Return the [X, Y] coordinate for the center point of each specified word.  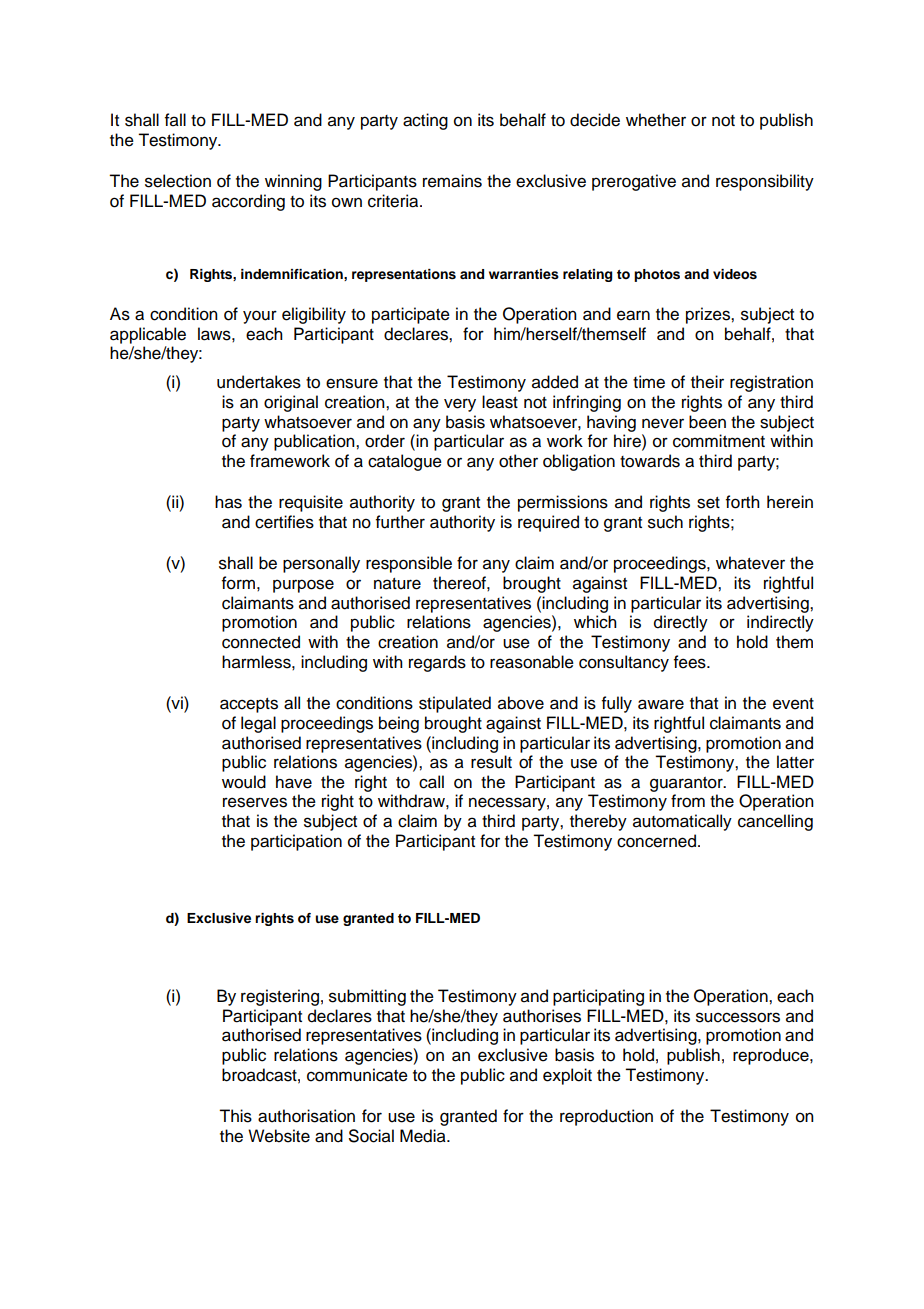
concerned [656, 841]
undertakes [259, 382]
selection [178, 181]
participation [296, 842]
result [491, 762]
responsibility [765, 182]
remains [452, 181]
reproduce [772, 1056]
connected [261, 642]
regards [437, 663]
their [707, 382]
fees [691, 662]
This [235, 1116]
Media [424, 1136]
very [460, 405]
